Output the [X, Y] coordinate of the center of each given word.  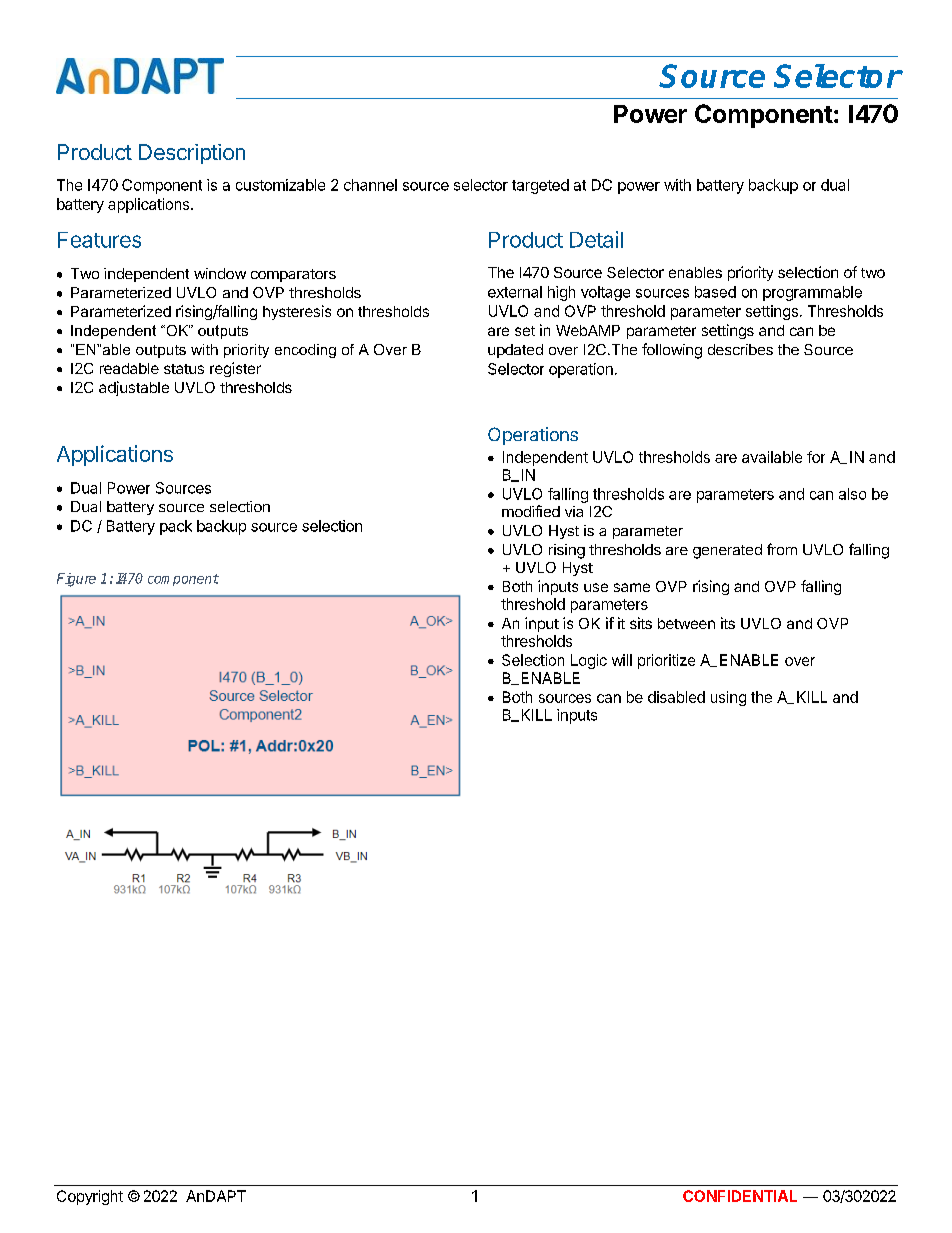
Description [192, 154]
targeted [540, 186]
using [728, 698]
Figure [76, 580]
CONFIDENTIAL [740, 1196]
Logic [589, 661]
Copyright [90, 1197]
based [715, 292]
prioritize [666, 661]
